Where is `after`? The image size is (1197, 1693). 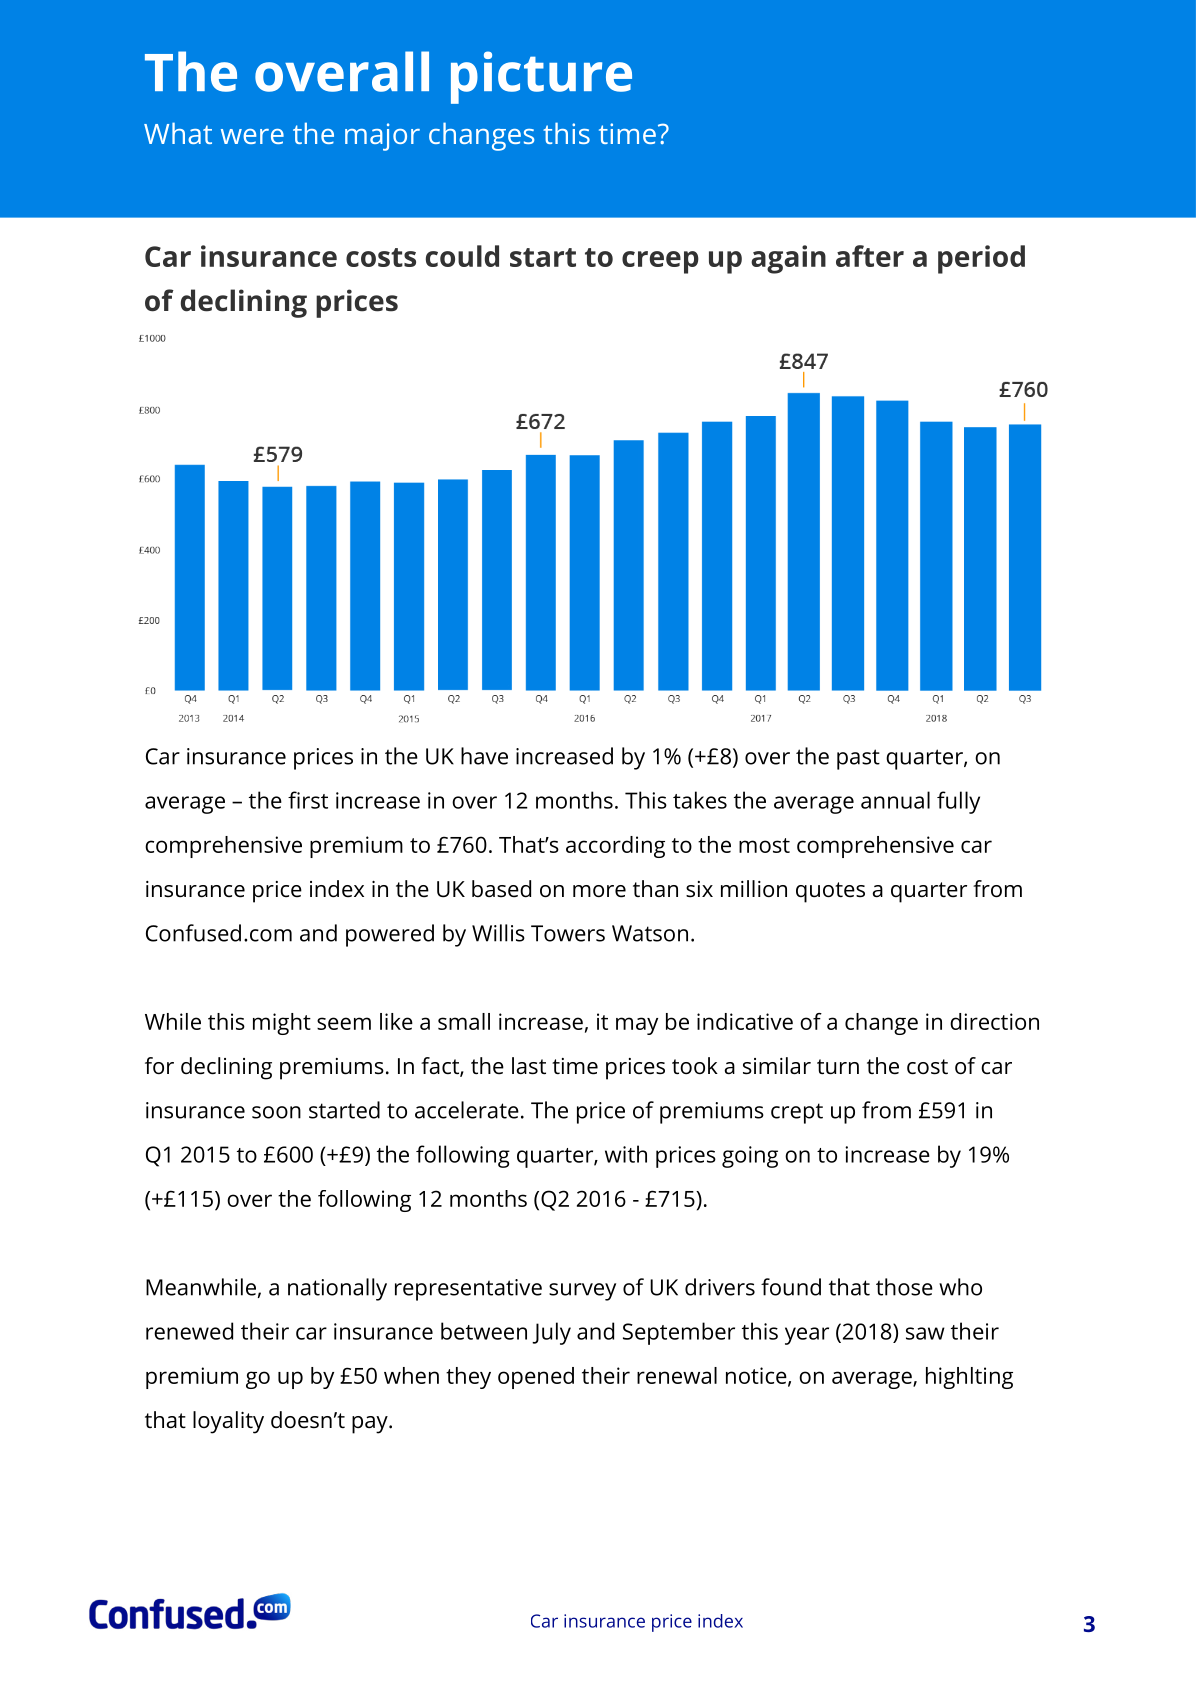
after is located at coordinates (870, 256).
